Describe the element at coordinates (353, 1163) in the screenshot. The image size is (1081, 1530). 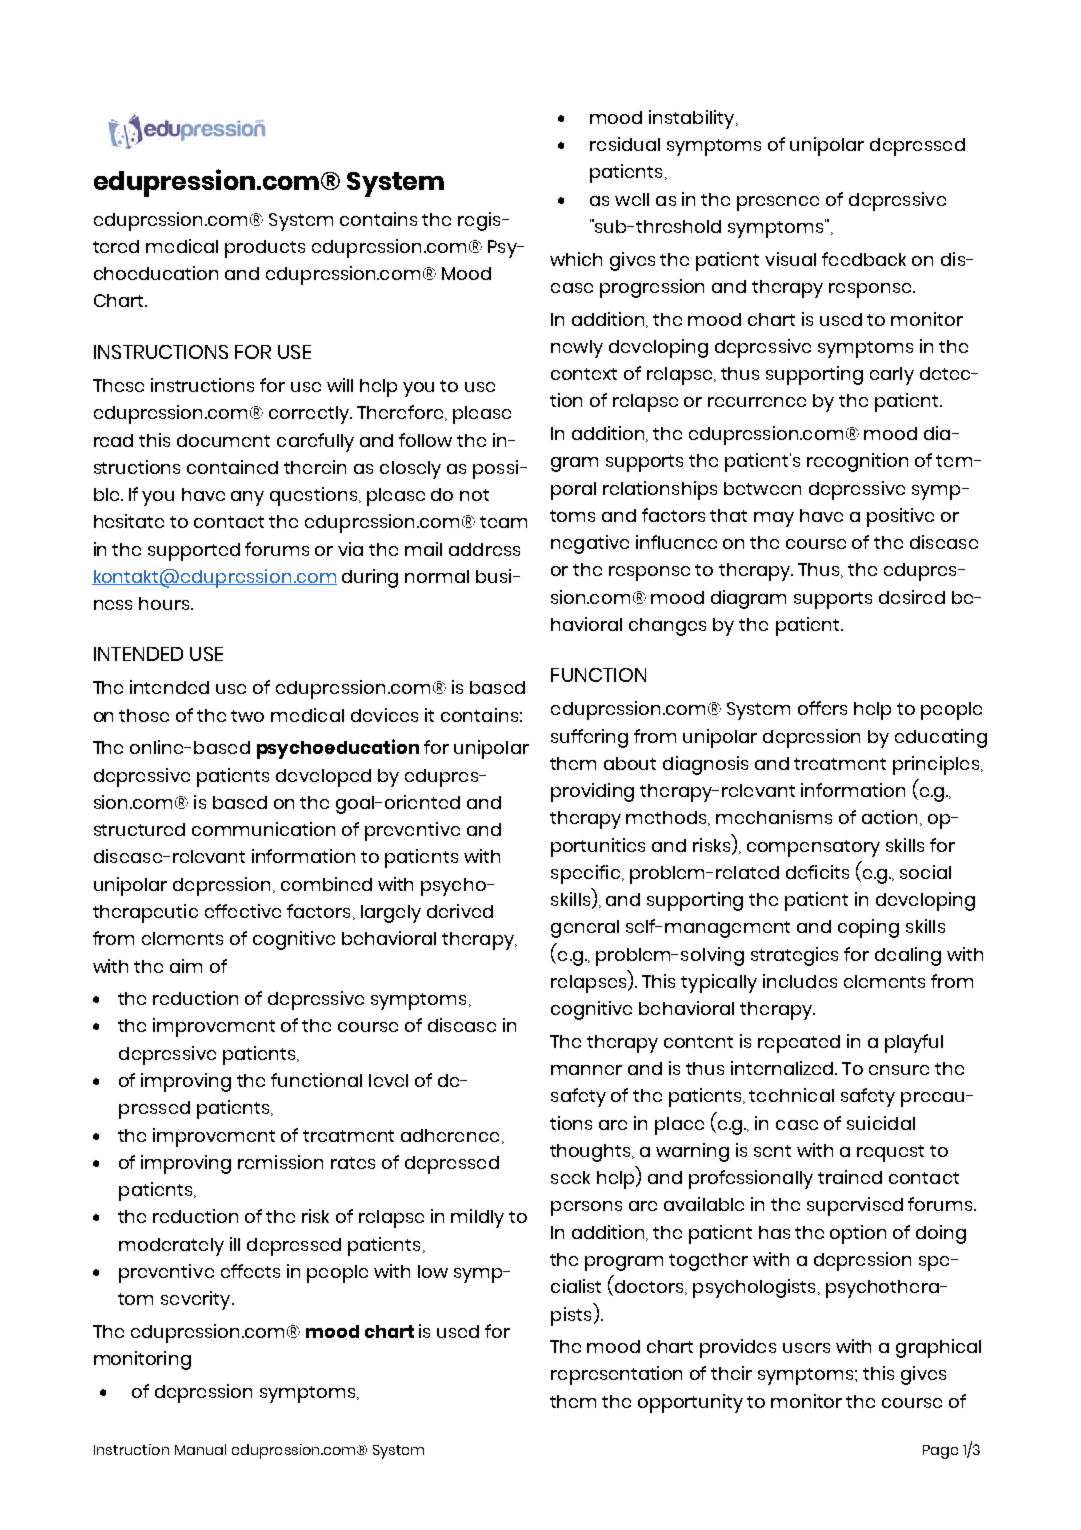
I see `rates` at that location.
